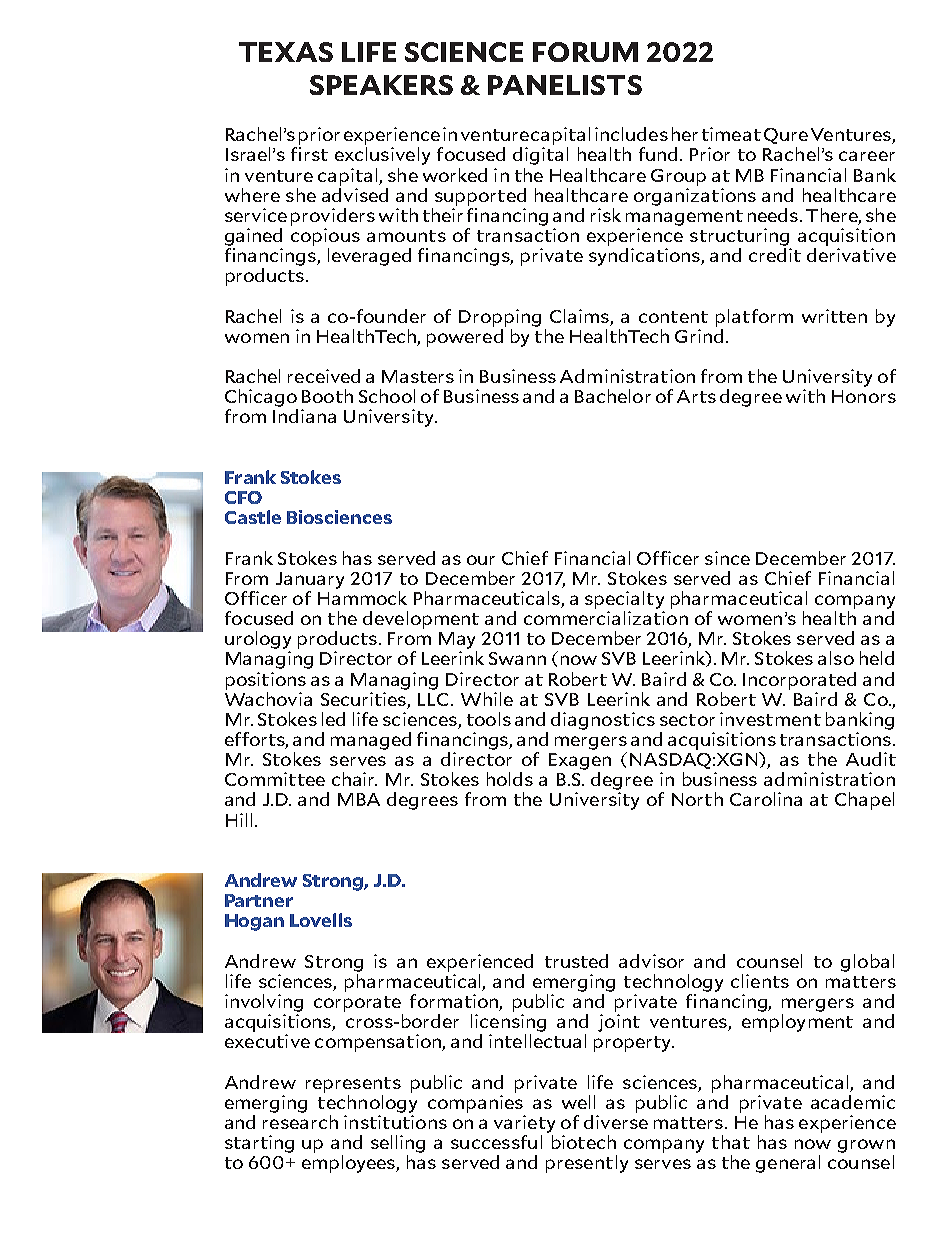 Image resolution: width=952 pixels, height=1233 pixels. Describe the element at coordinates (565, 85) in the page. I see `PANELISTS` at that location.
